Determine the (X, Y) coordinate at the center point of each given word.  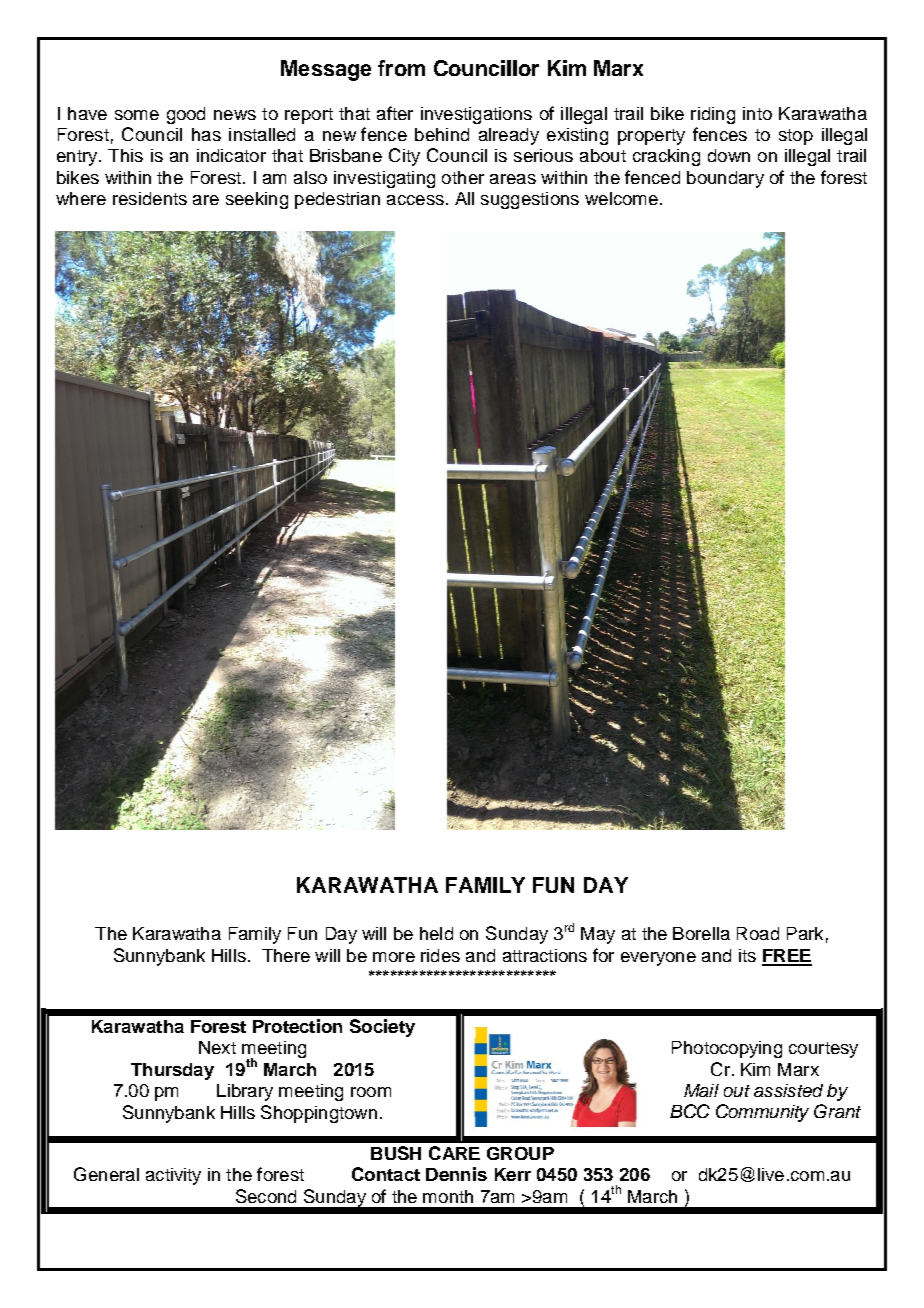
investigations (476, 115)
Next (217, 1047)
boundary (725, 179)
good (186, 115)
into (757, 113)
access (415, 200)
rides (440, 955)
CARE (454, 1153)
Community (762, 1113)
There (286, 955)
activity (173, 1176)
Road (758, 933)
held (436, 933)
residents (150, 198)
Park (805, 933)
